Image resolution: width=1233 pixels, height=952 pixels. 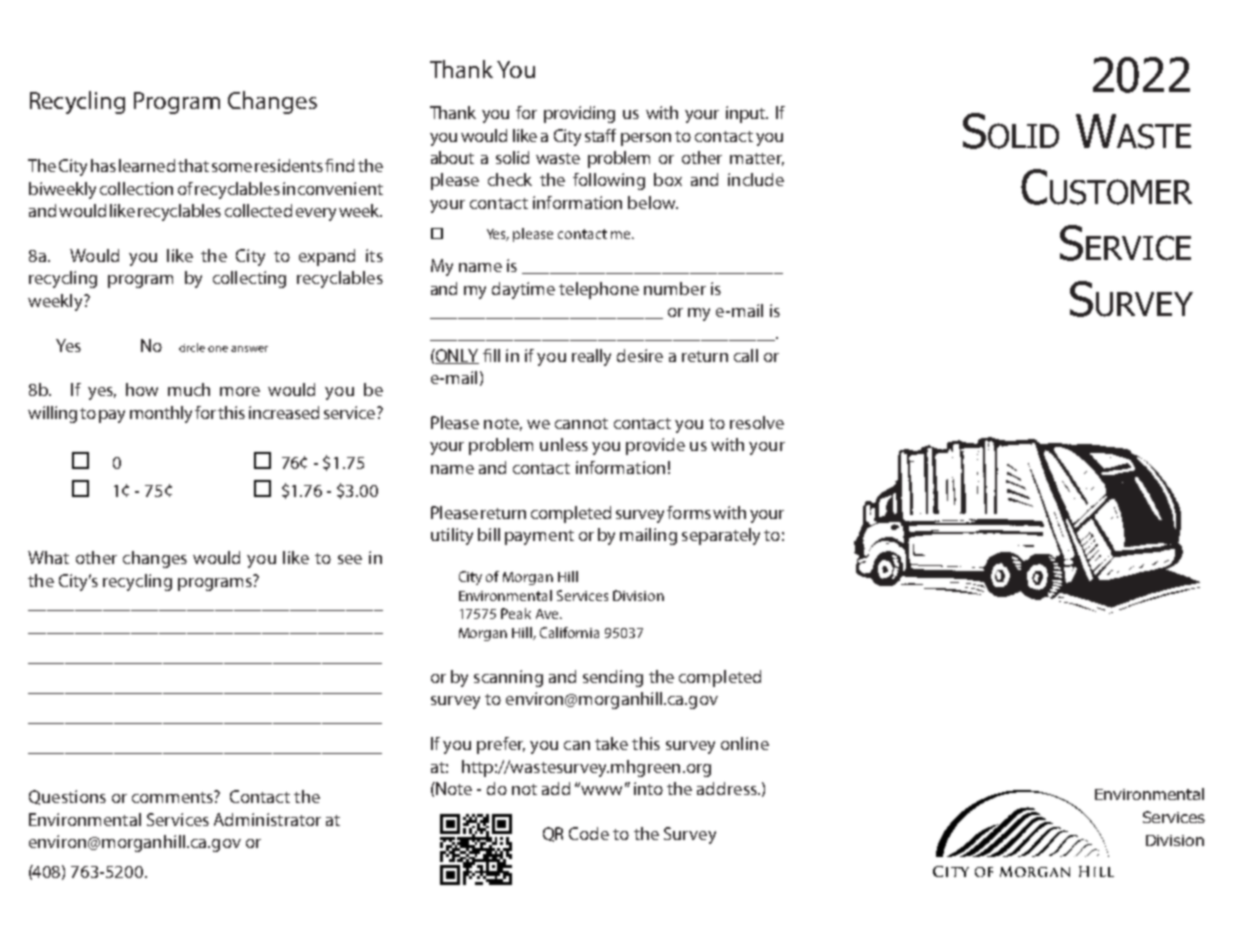 What do you see at coordinates (161, 414) in the image?
I see `monthly` at bounding box center [161, 414].
